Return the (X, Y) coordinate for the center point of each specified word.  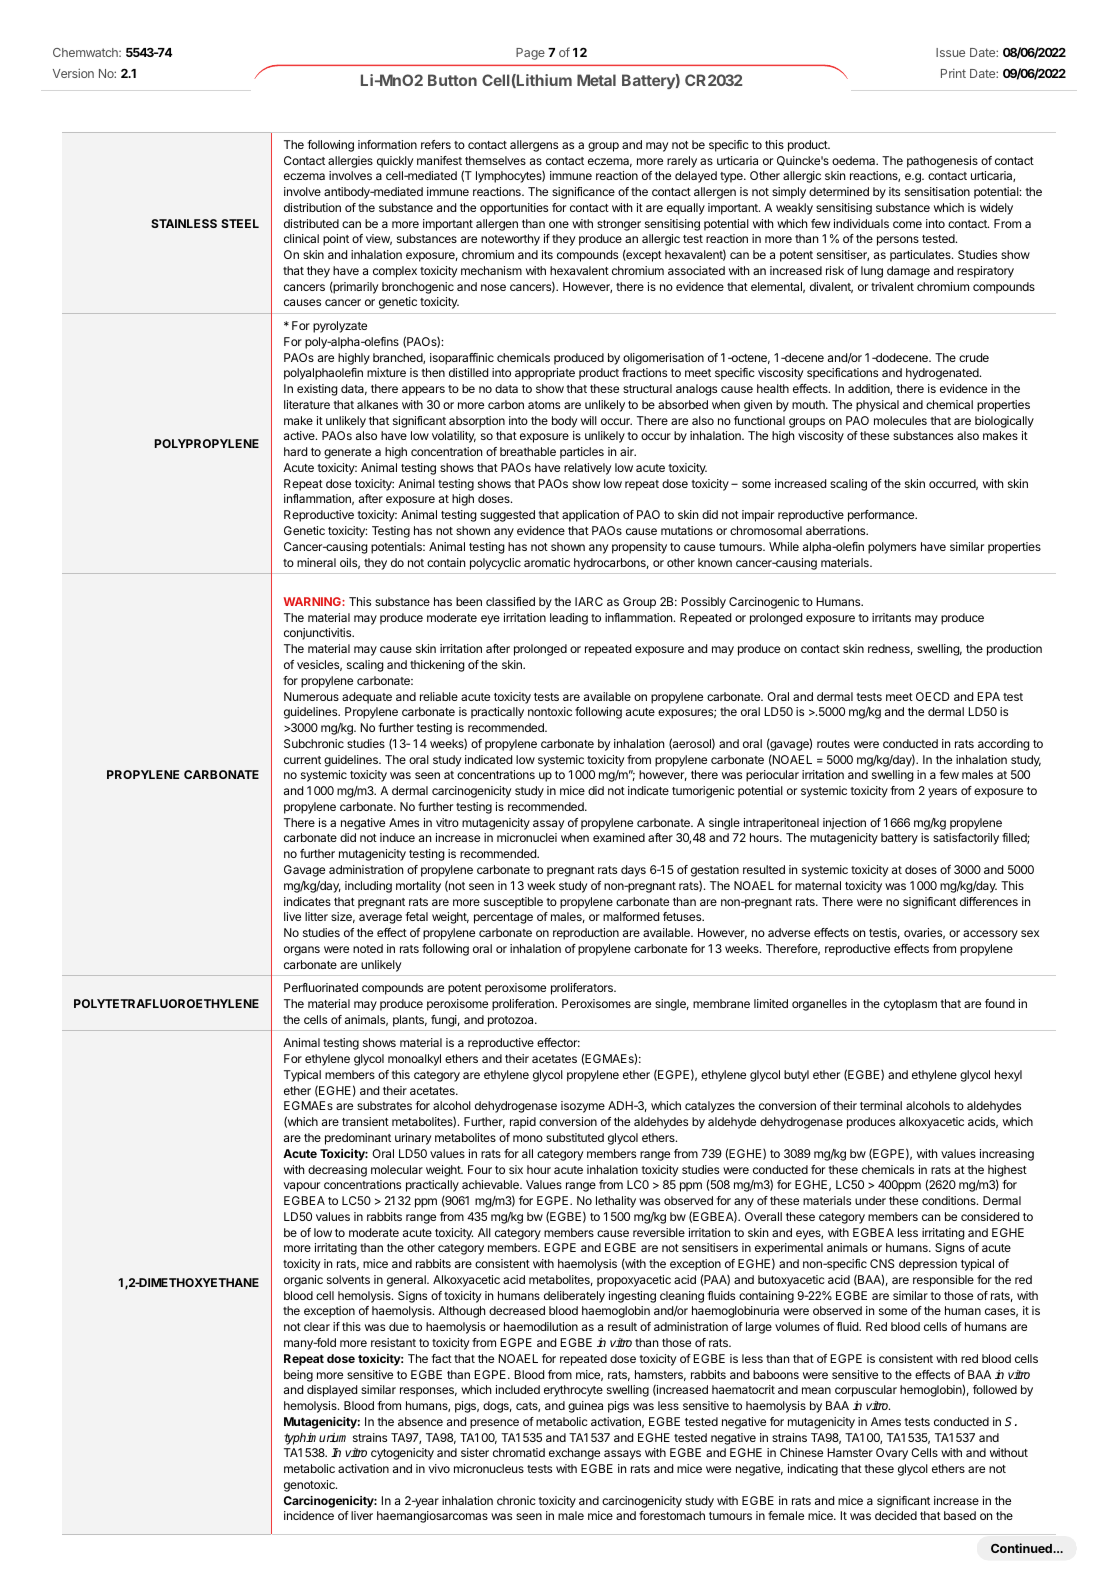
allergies (350, 162)
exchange (574, 1454)
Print (953, 73)
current (302, 760)
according (1004, 745)
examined (619, 837)
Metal (596, 80)
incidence (309, 1515)
